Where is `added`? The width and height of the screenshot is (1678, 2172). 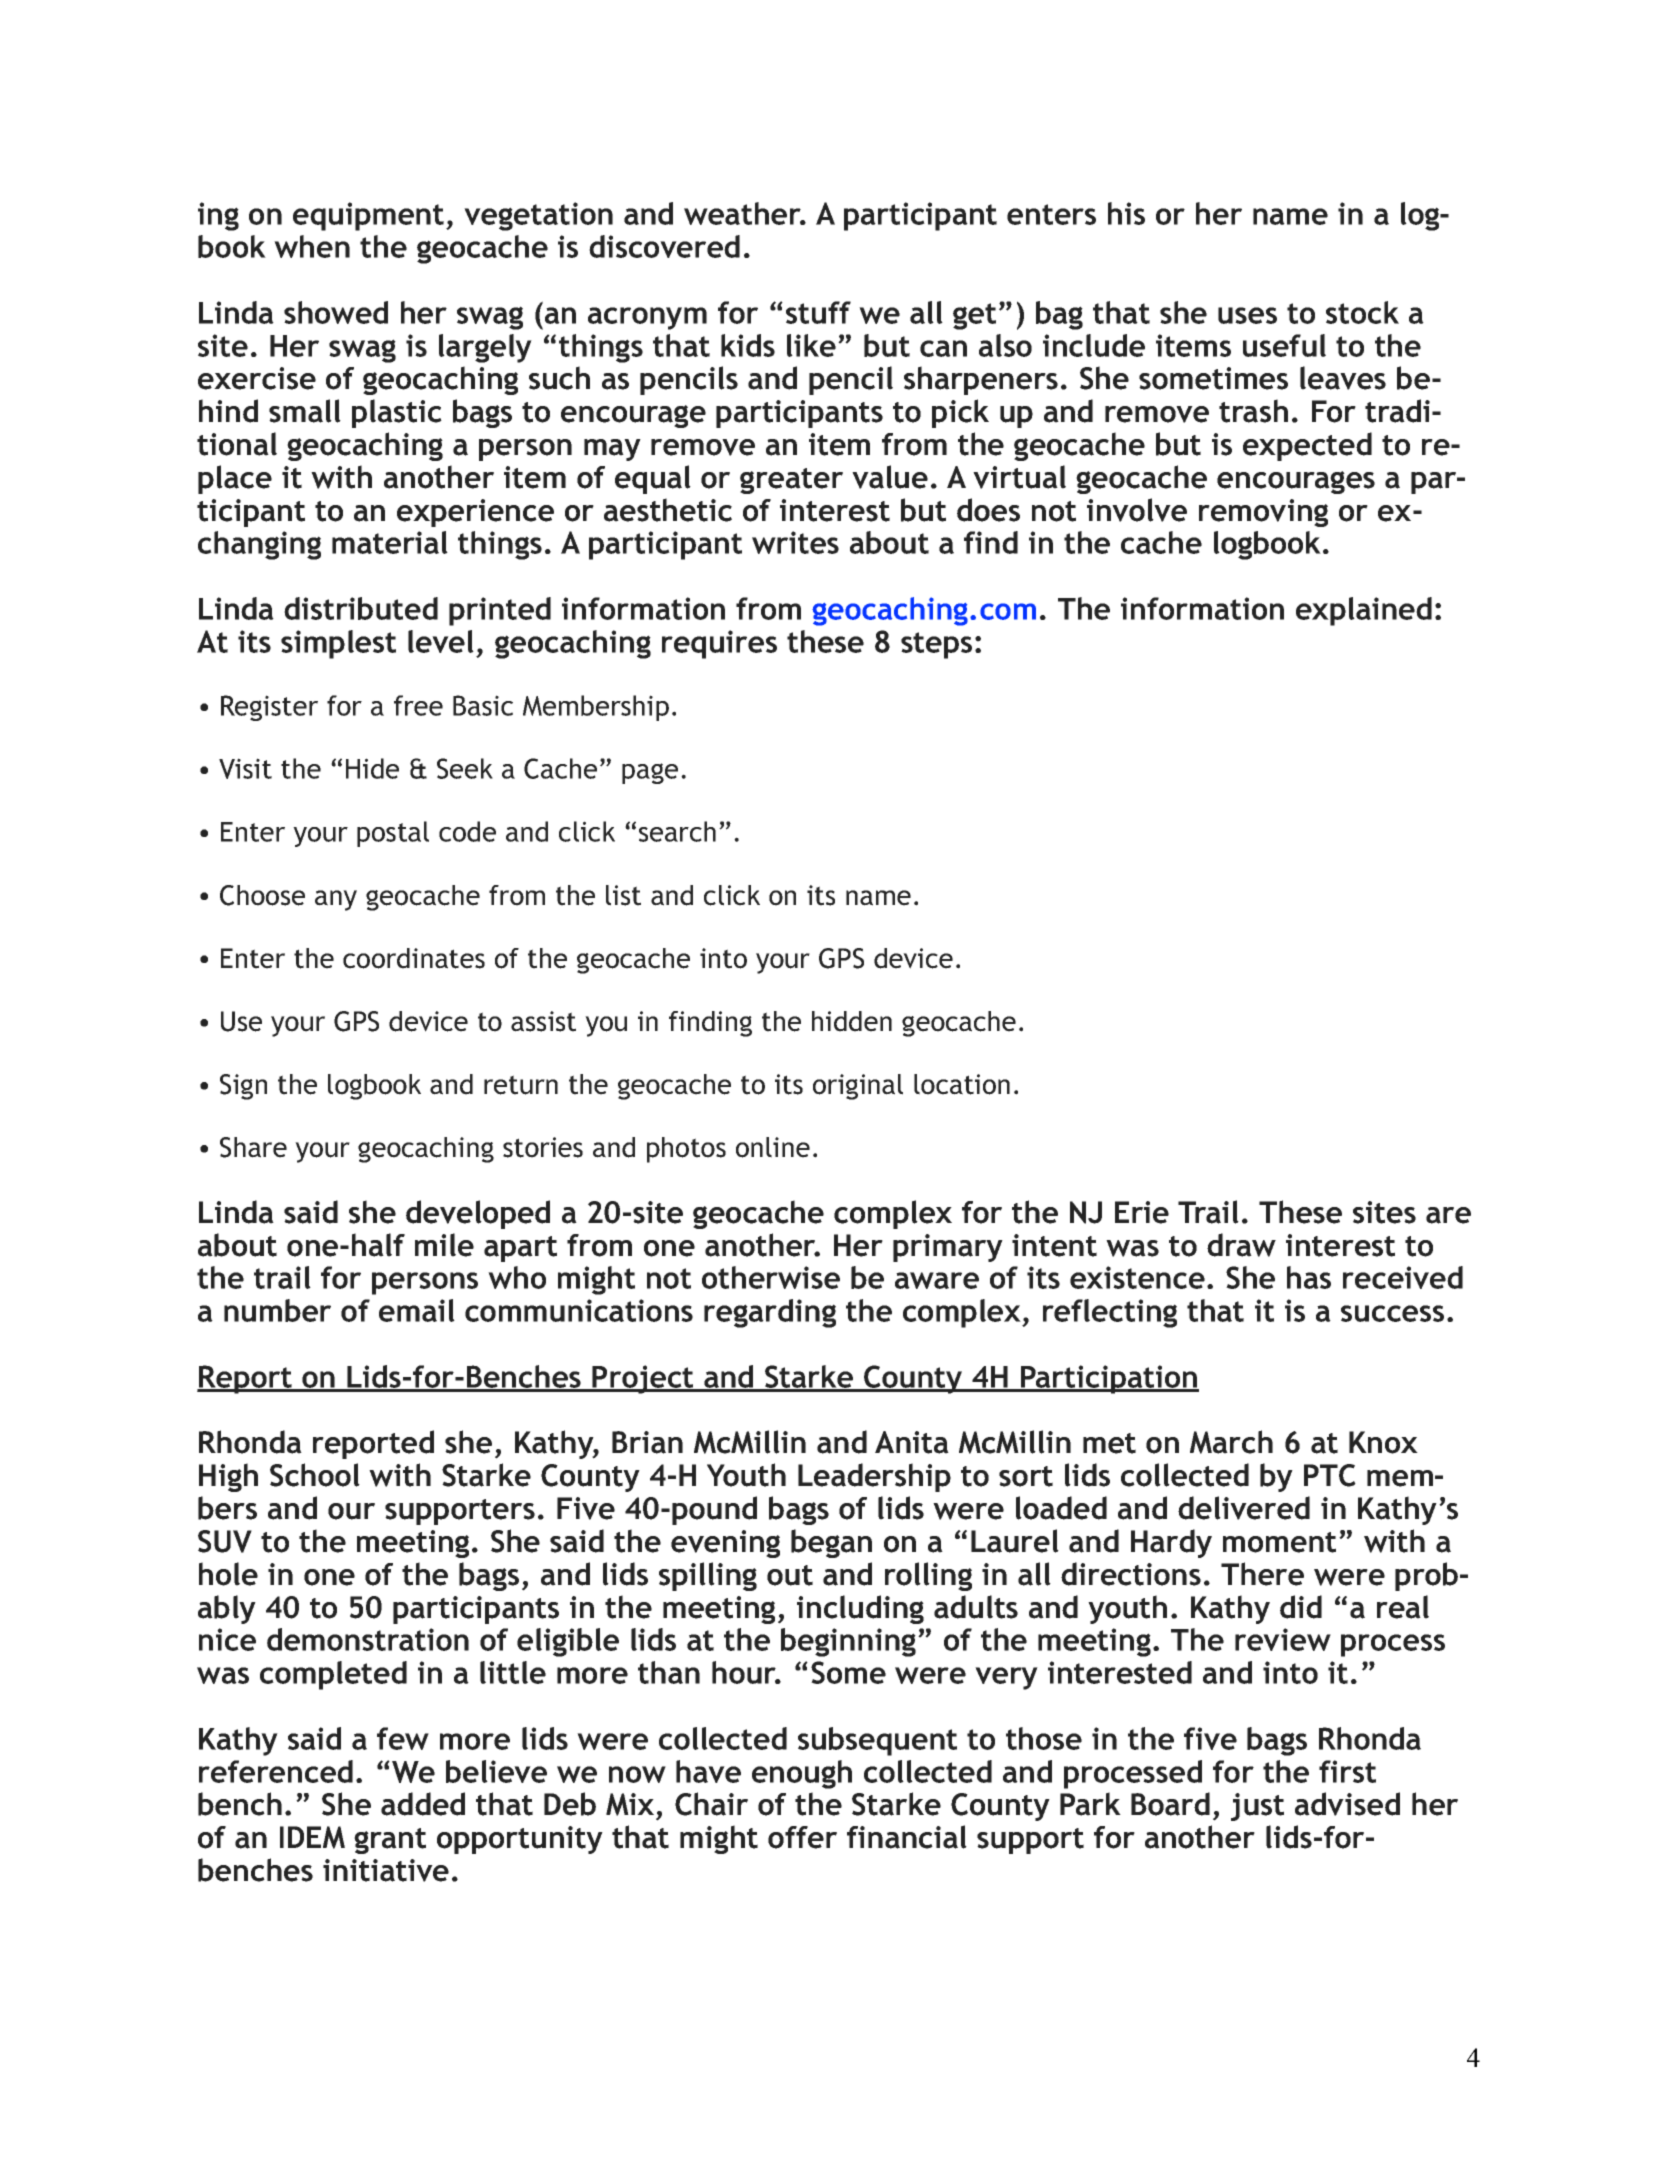
added is located at coordinates (423, 1804).
